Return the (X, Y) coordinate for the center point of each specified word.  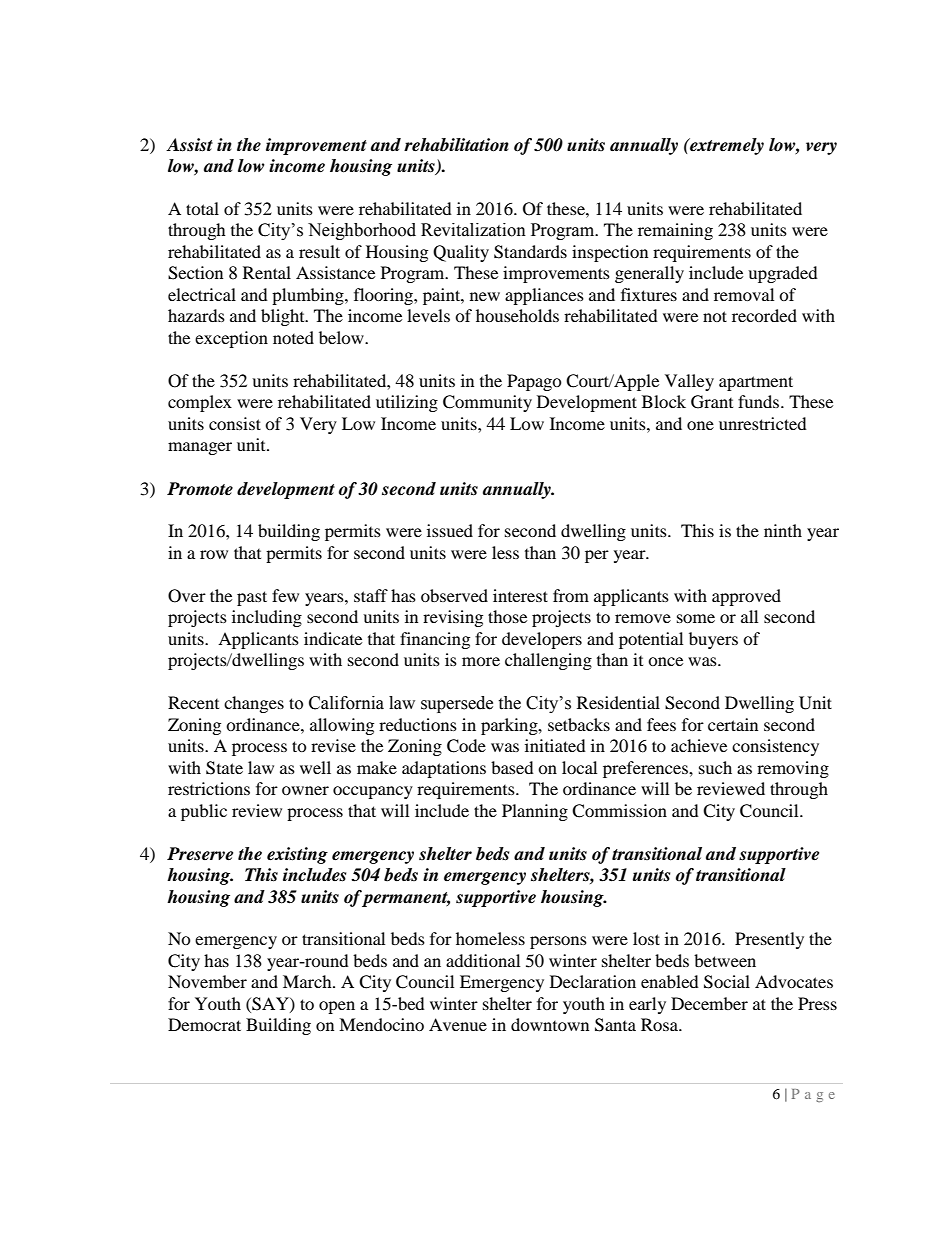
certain (733, 724)
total (202, 208)
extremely (726, 146)
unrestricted (763, 423)
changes (254, 704)
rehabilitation (456, 145)
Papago (534, 382)
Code (466, 746)
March (308, 981)
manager (200, 448)
